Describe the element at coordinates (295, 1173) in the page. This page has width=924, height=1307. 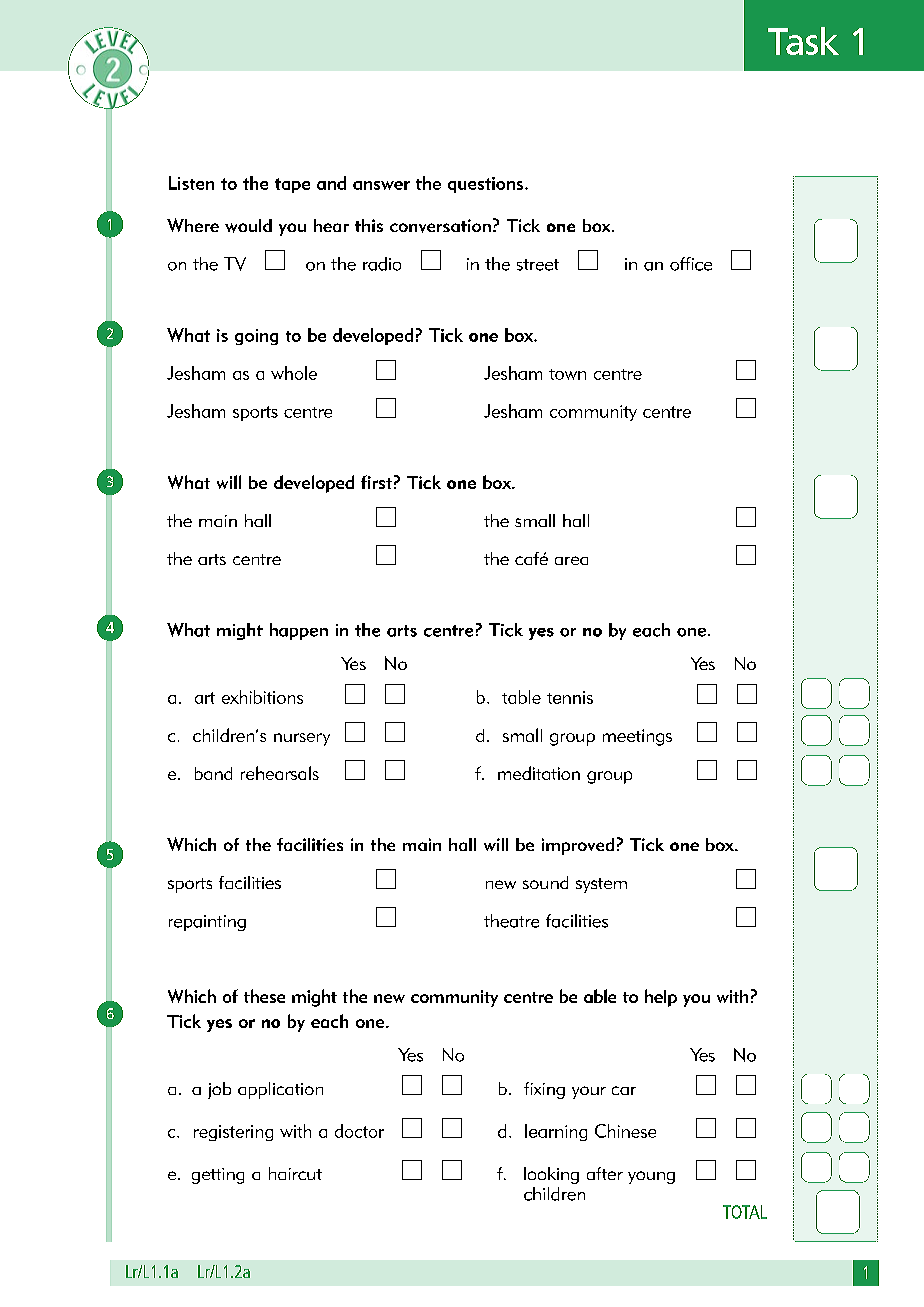
I see `haircut` at that location.
